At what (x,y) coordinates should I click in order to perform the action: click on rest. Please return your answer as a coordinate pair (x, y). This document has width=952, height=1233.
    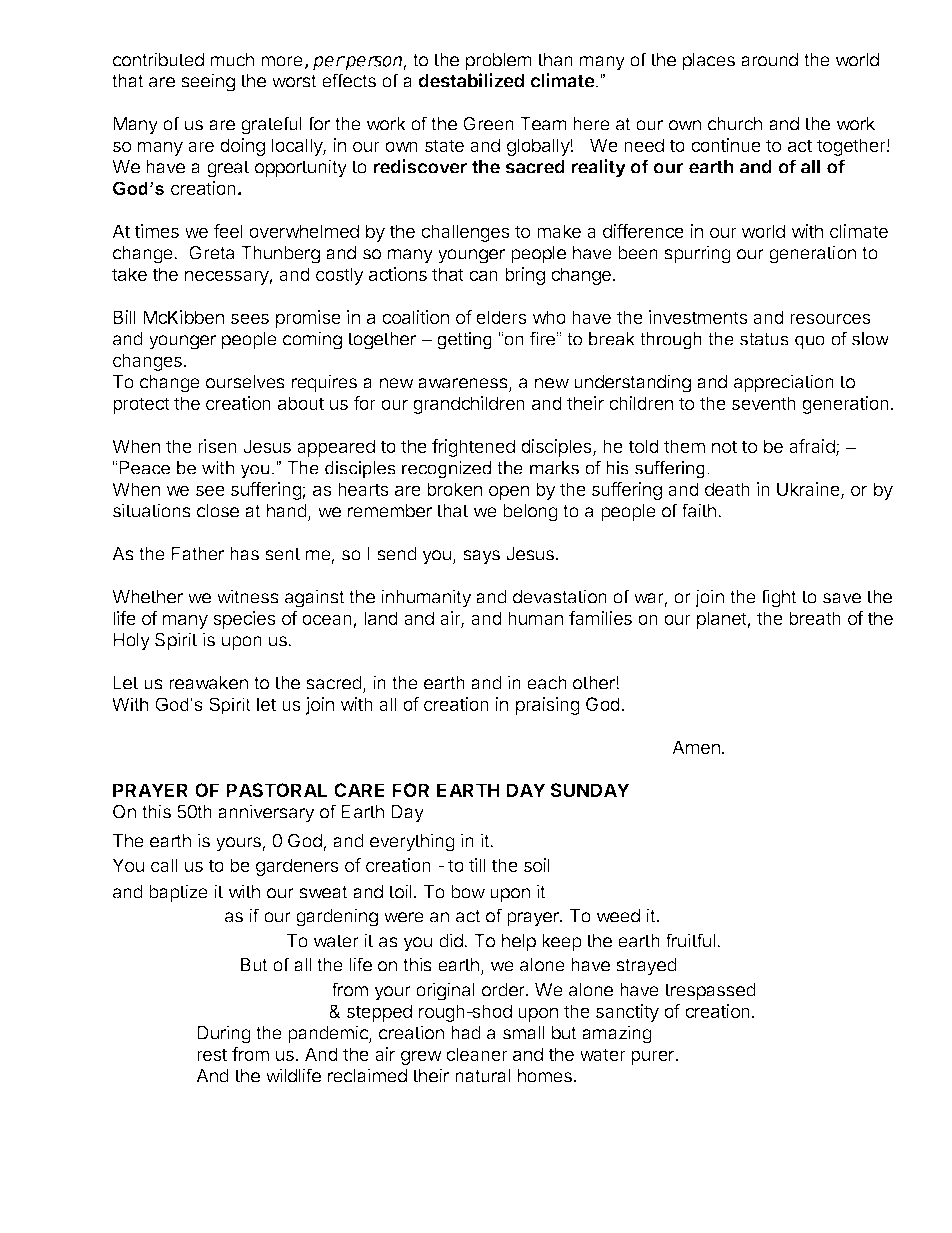
    Looking at the image, I should click on (212, 1054).
